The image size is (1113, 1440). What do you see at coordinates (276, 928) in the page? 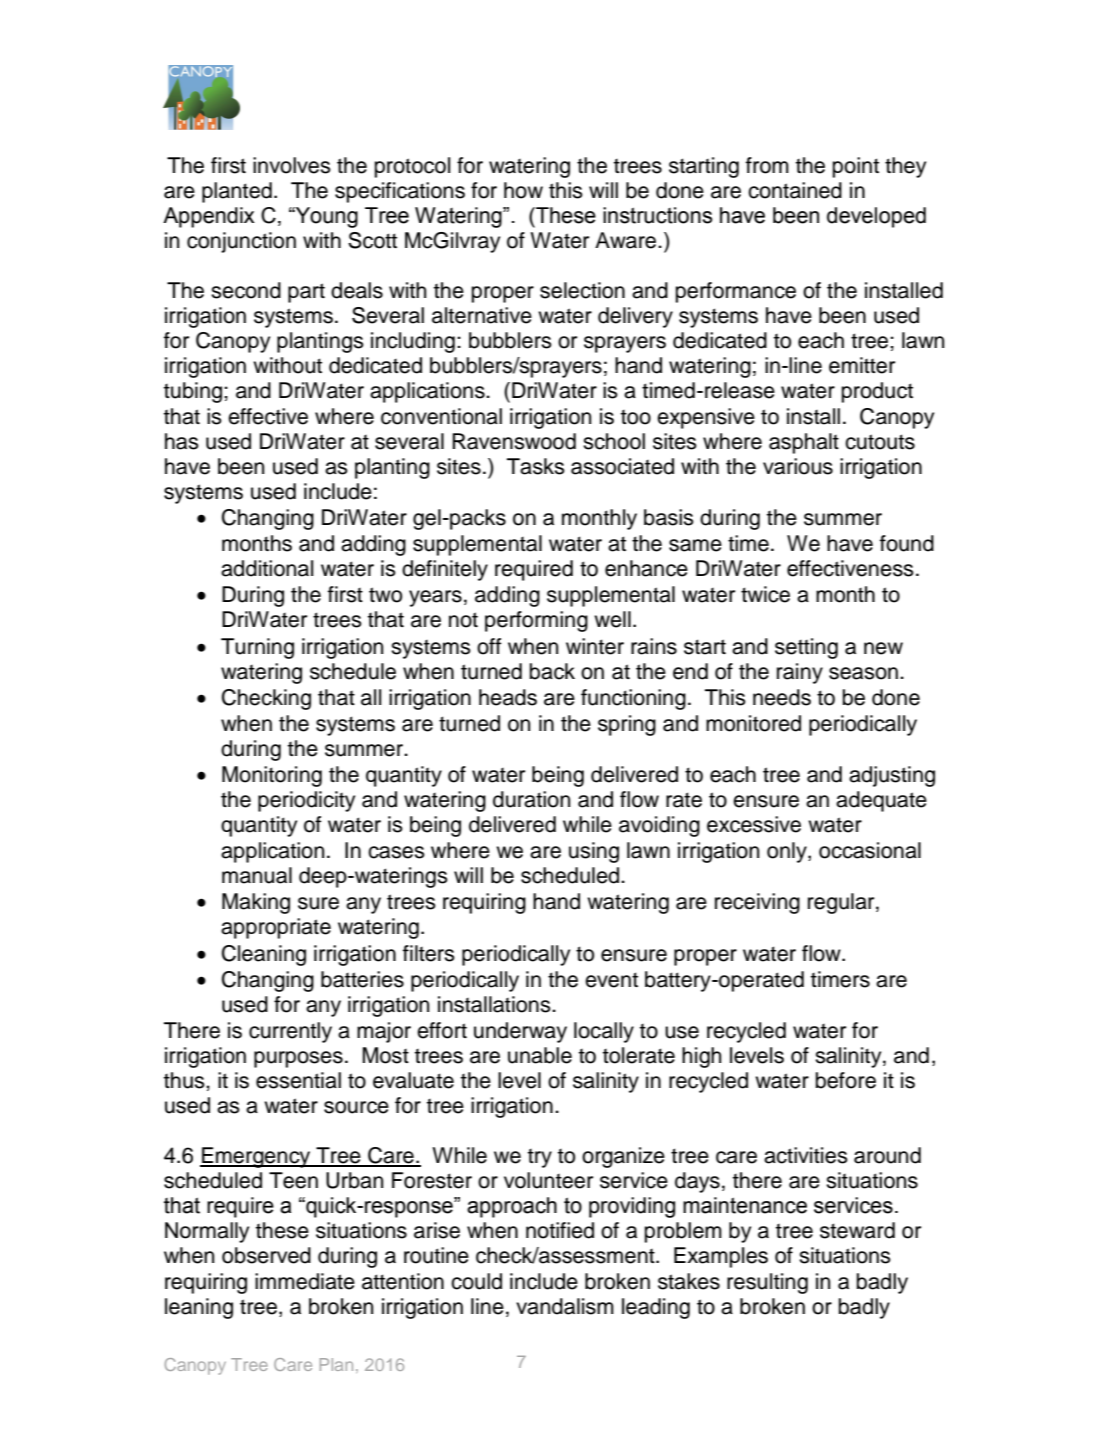
I see `appropriate` at bounding box center [276, 928].
